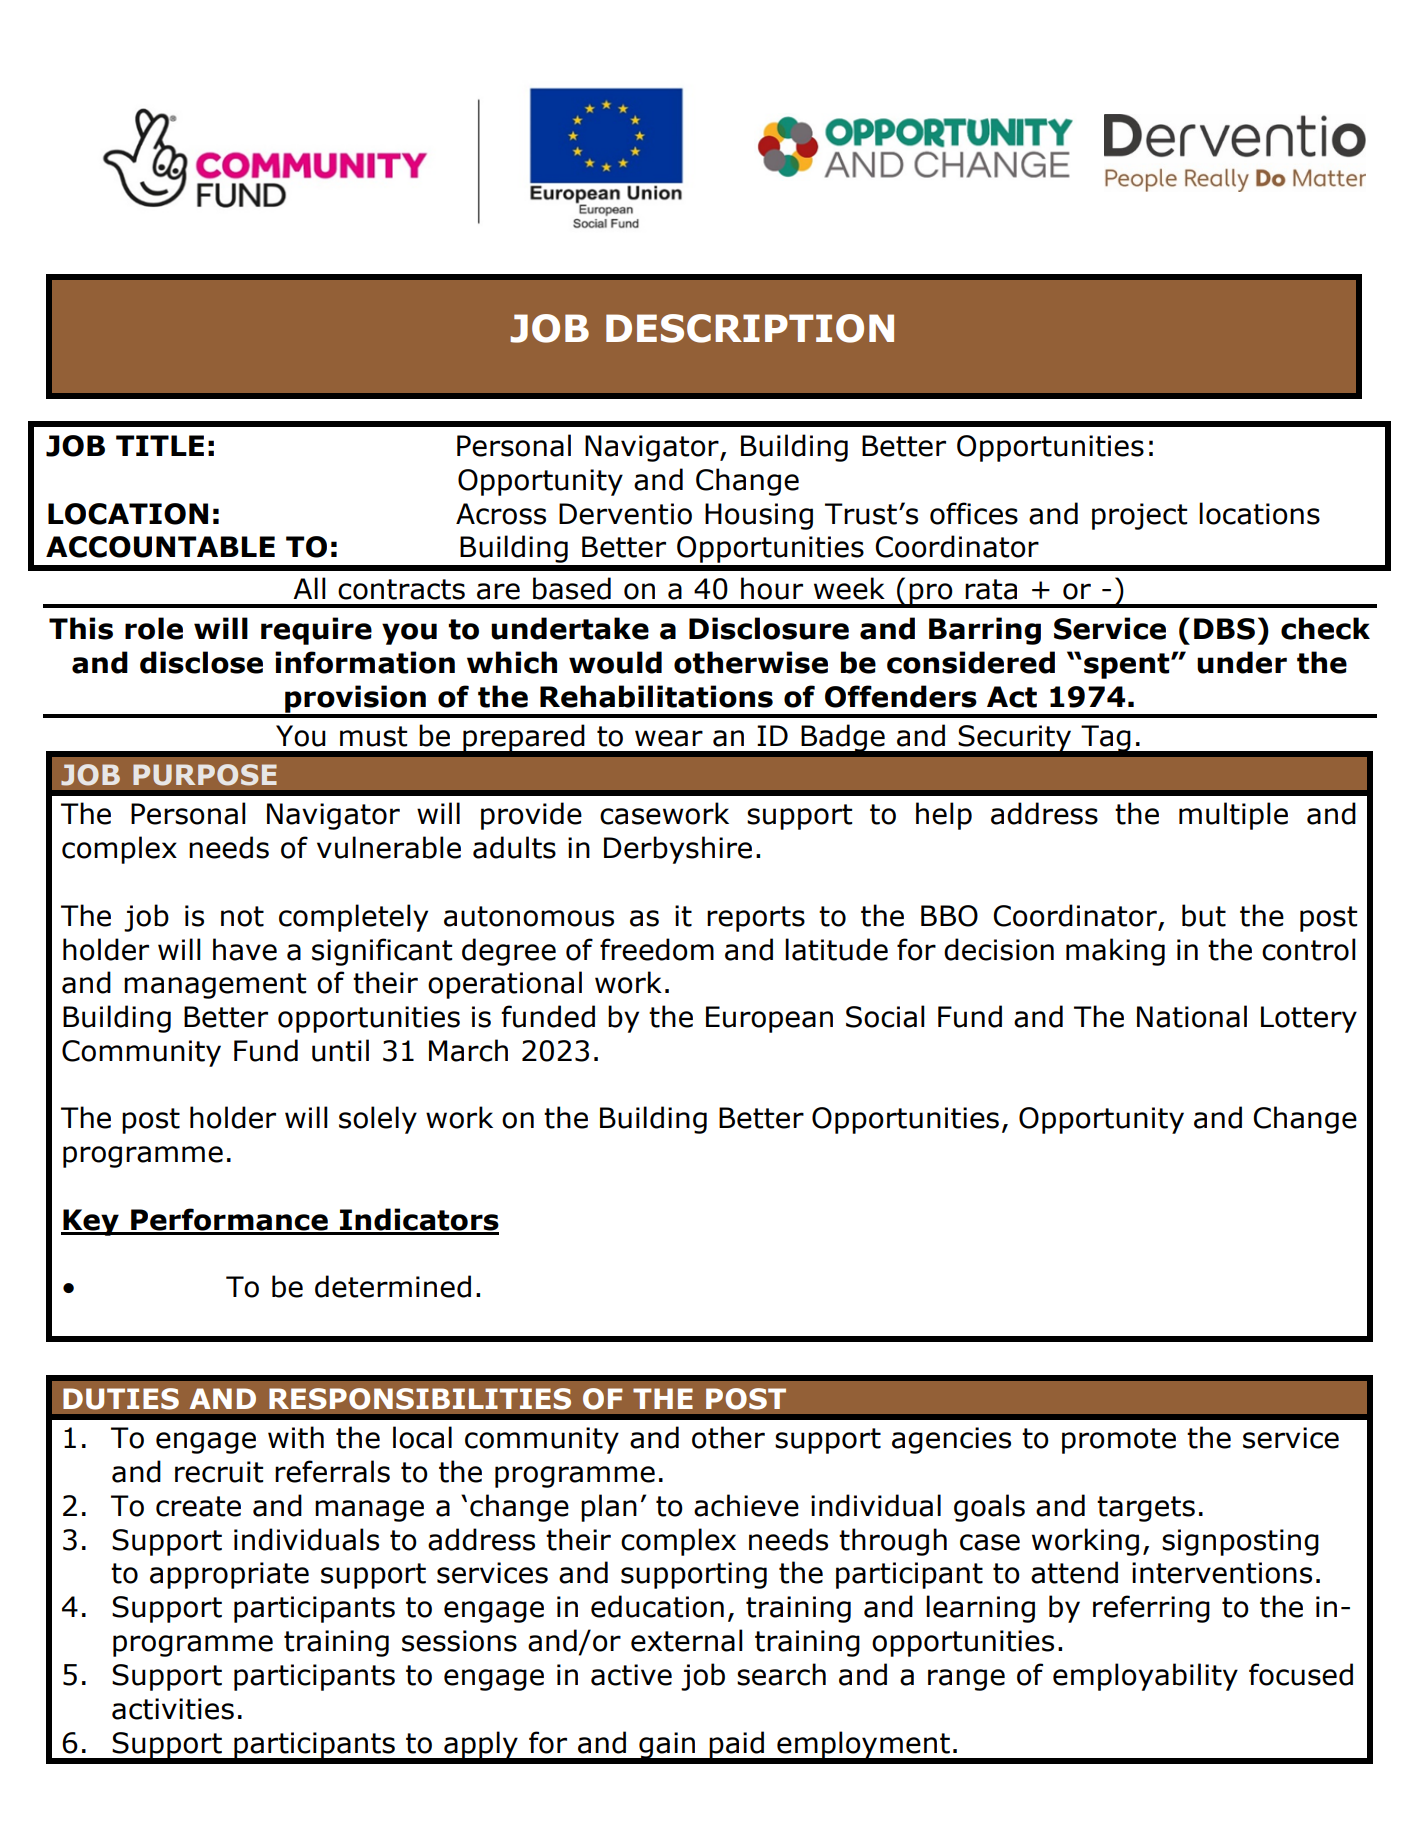  I want to click on DUTIES, so click(121, 1399).
